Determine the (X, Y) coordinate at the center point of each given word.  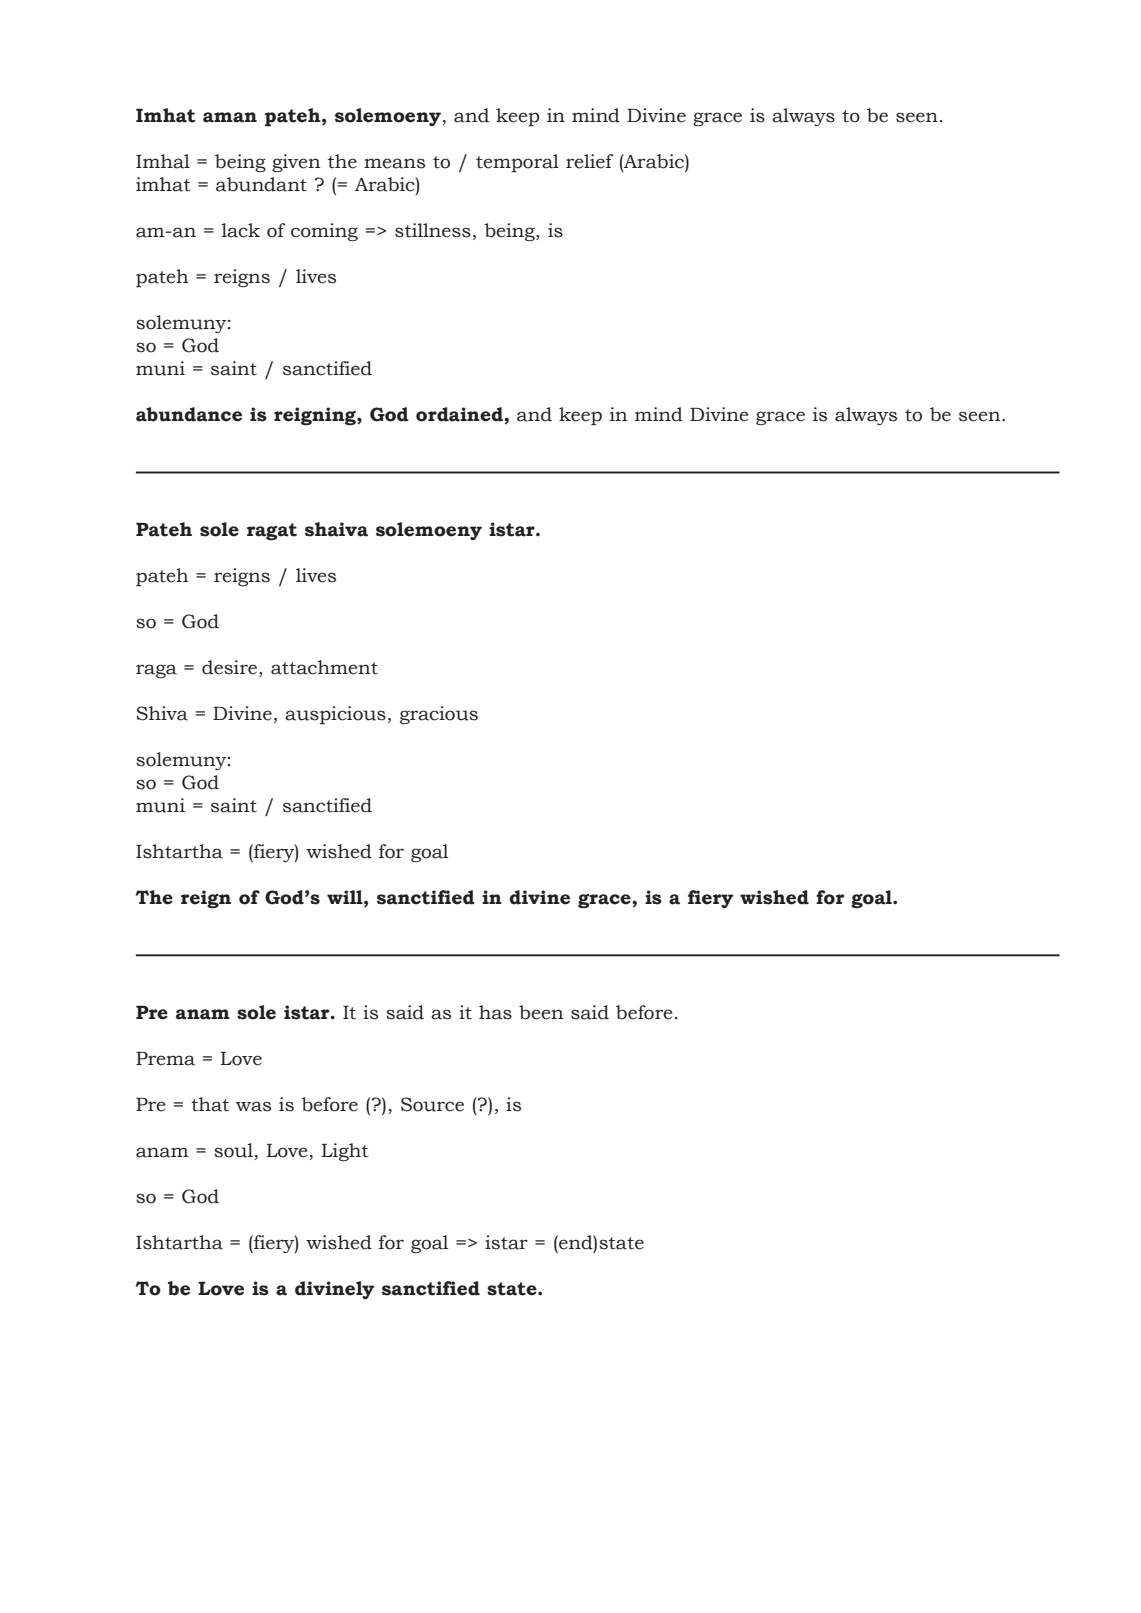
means (394, 163)
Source (432, 1104)
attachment (324, 667)
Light (345, 1152)
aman (230, 117)
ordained (460, 414)
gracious (439, 715)
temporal (517, 163)
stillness (433, 230)
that (210, 1104)
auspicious (335, 715)
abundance (189, 414)
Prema (165, 1059)
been (541, 1012)
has (495, 1012)
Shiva (162, 713)
